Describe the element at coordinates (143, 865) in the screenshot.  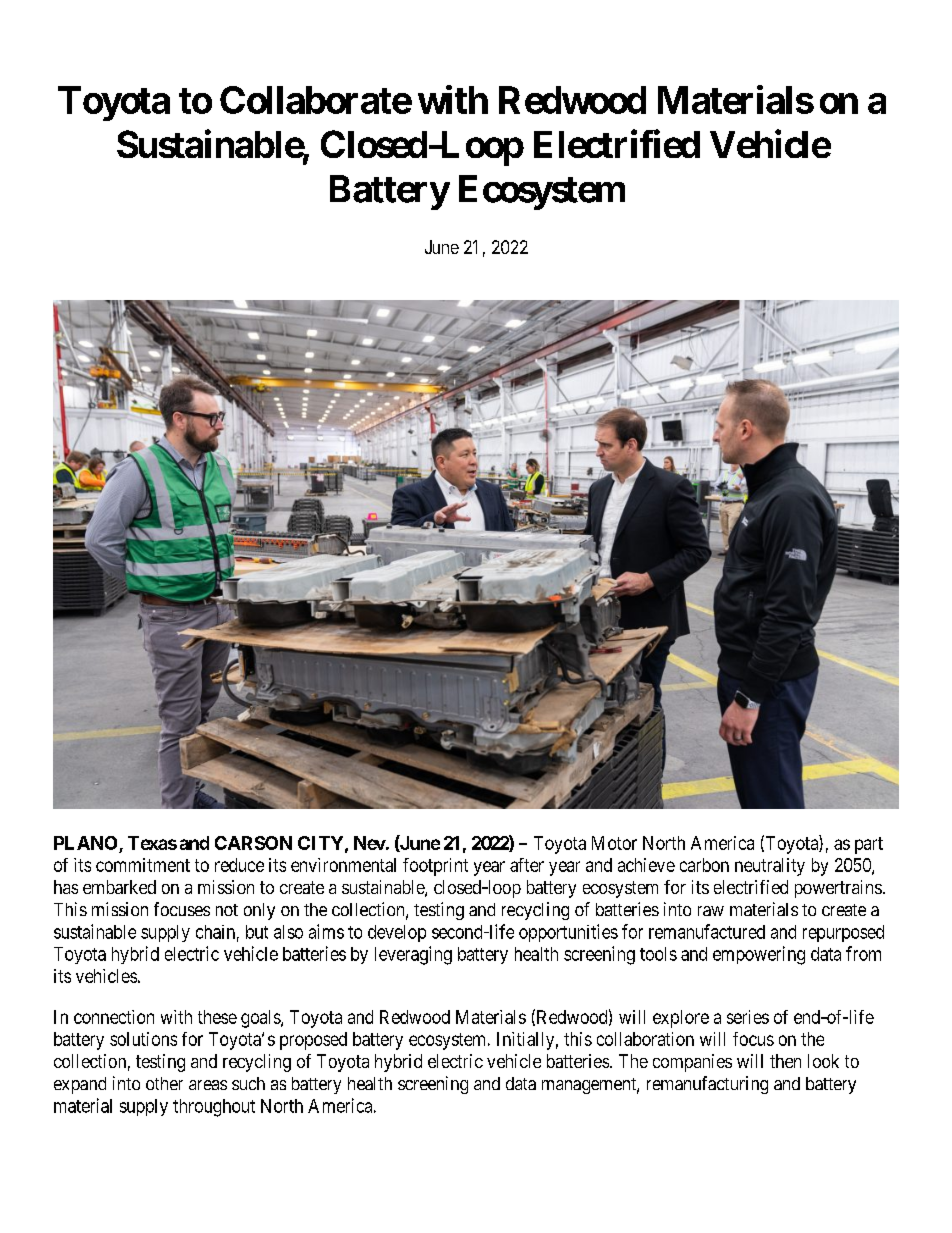
I see `commitment` at that location.
